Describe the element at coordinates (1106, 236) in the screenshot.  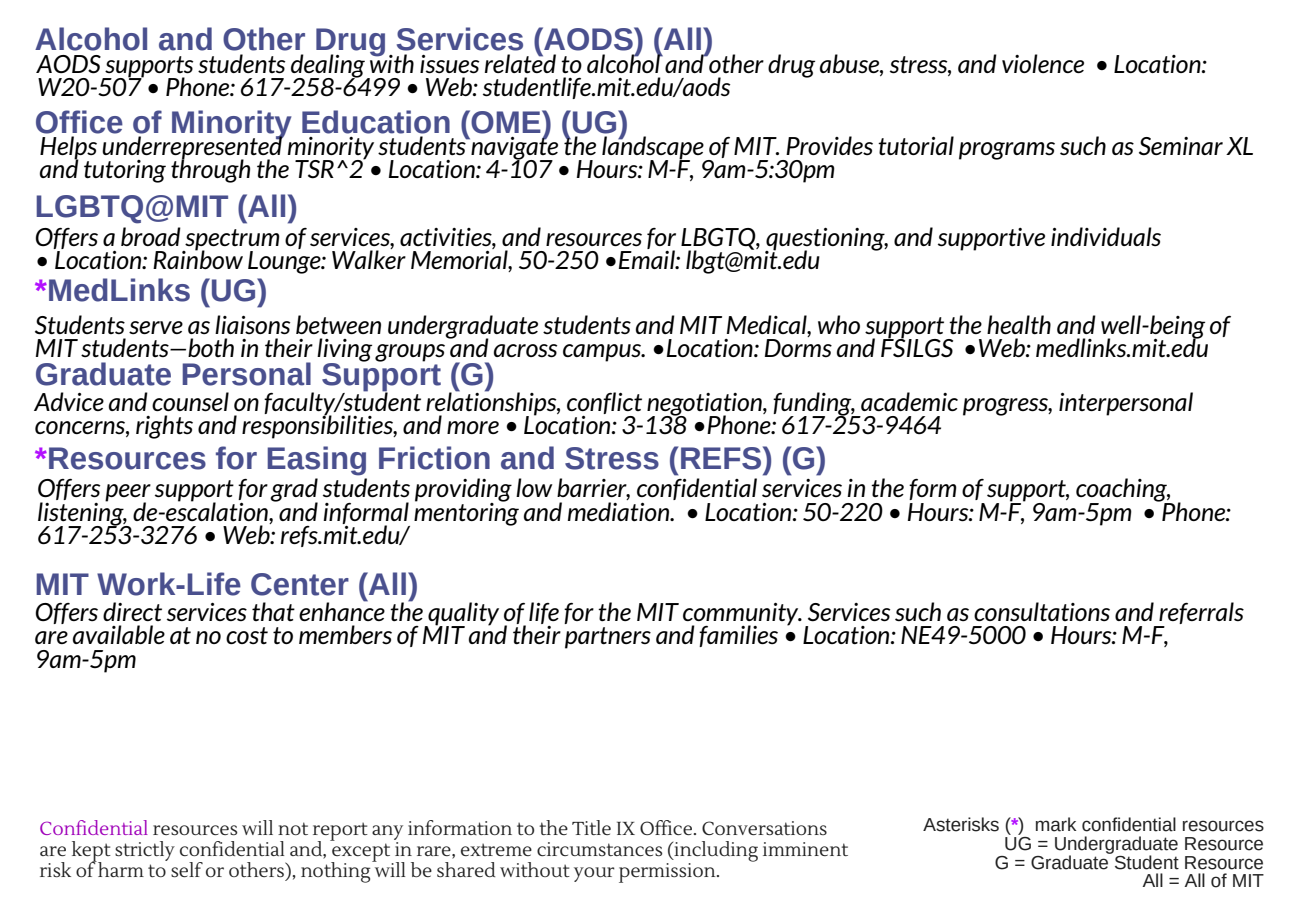
I see `individuals` at that location.
